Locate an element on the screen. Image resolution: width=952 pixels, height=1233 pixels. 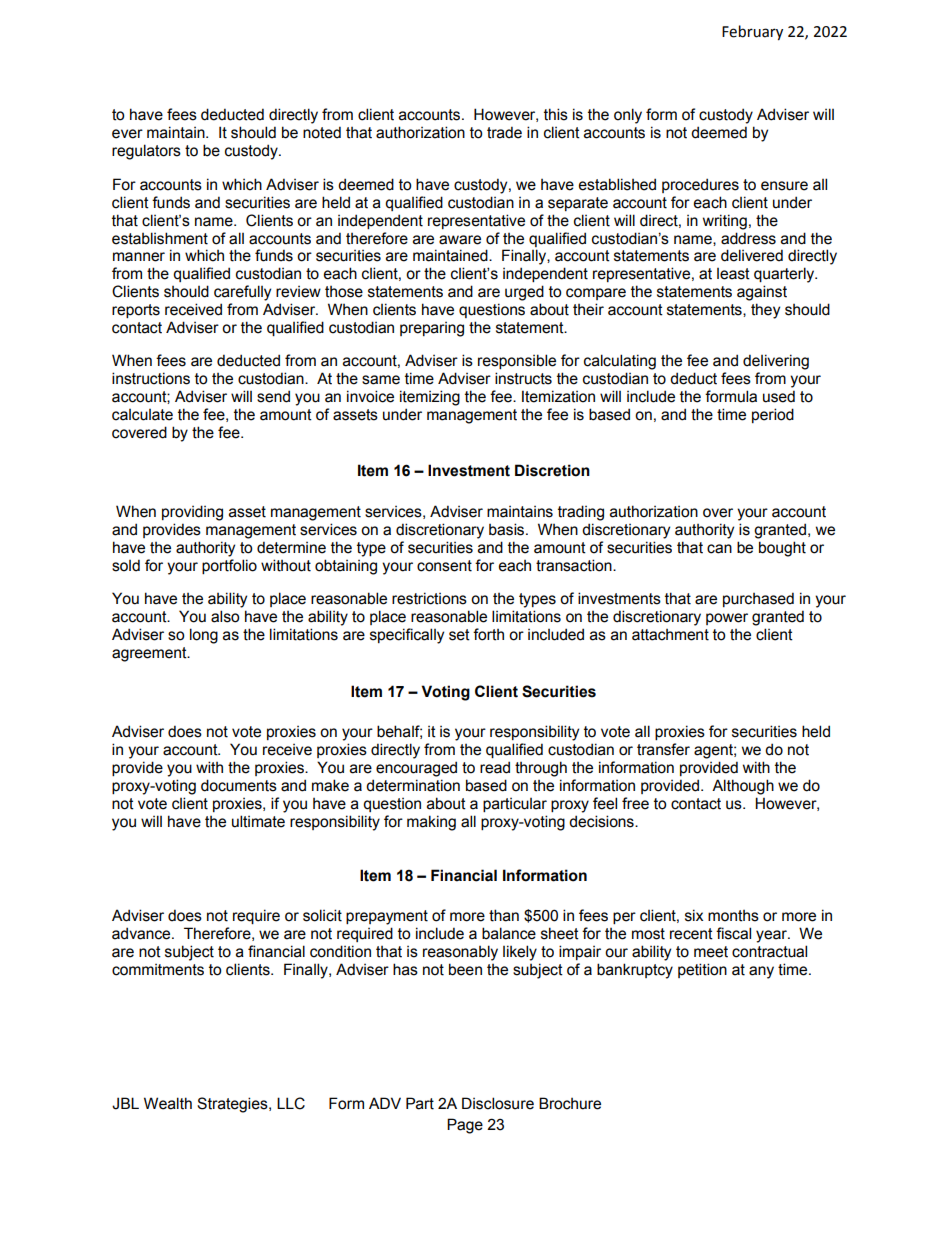
trade is located at coordinates (504, 132).
